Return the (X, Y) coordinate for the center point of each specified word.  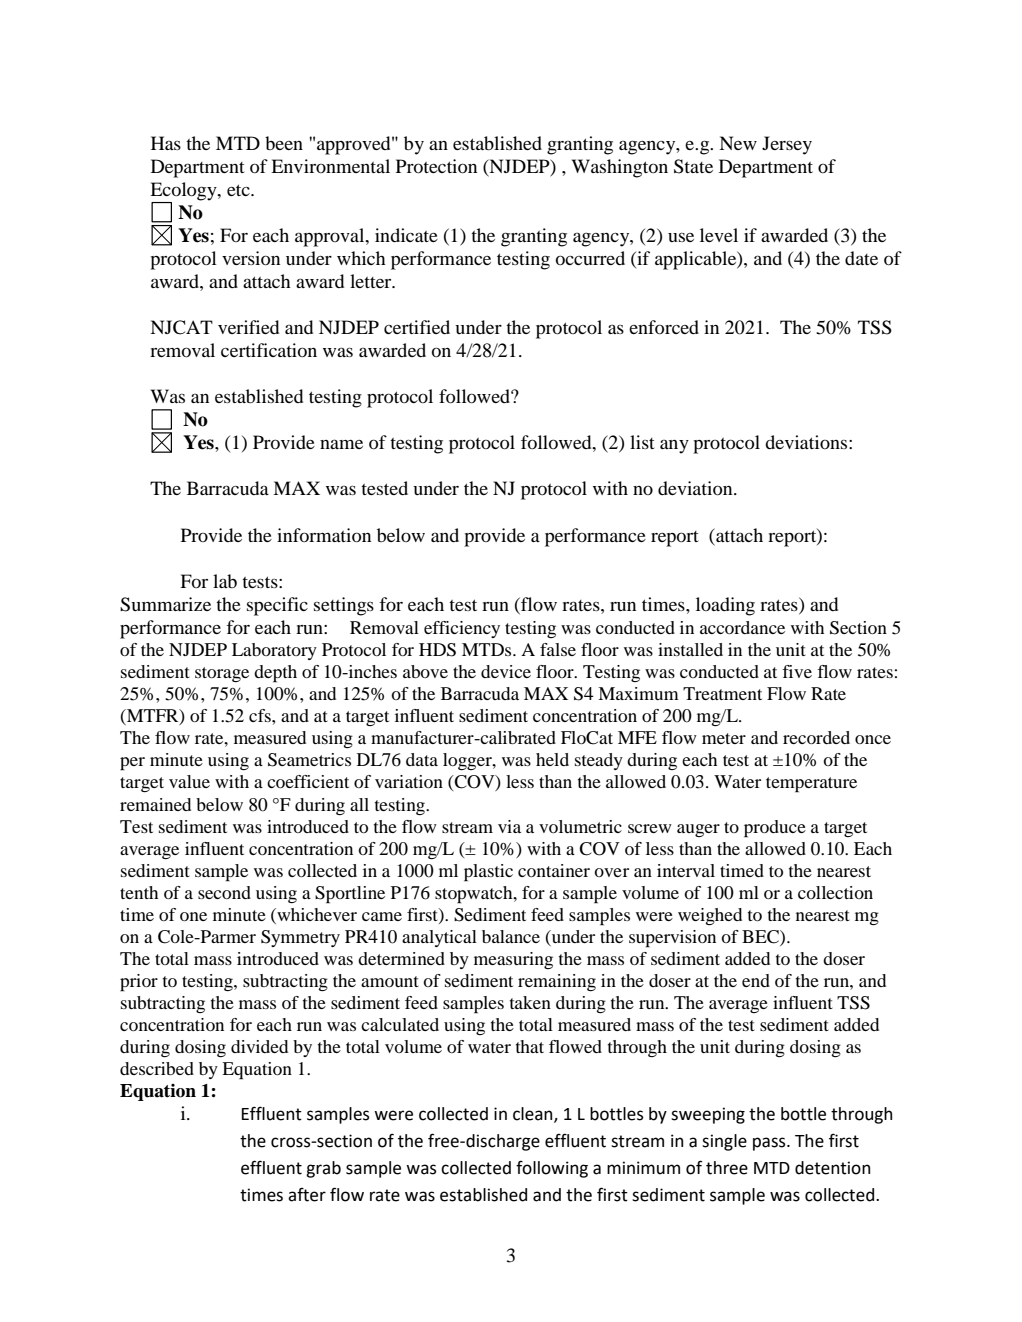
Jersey (787, 145)
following (552, 1169)
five (797, 671)
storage (222, 674)
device (506, 671)
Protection (436, 166)
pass (770, 1144)
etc (239, 190)
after (307, 1195)
